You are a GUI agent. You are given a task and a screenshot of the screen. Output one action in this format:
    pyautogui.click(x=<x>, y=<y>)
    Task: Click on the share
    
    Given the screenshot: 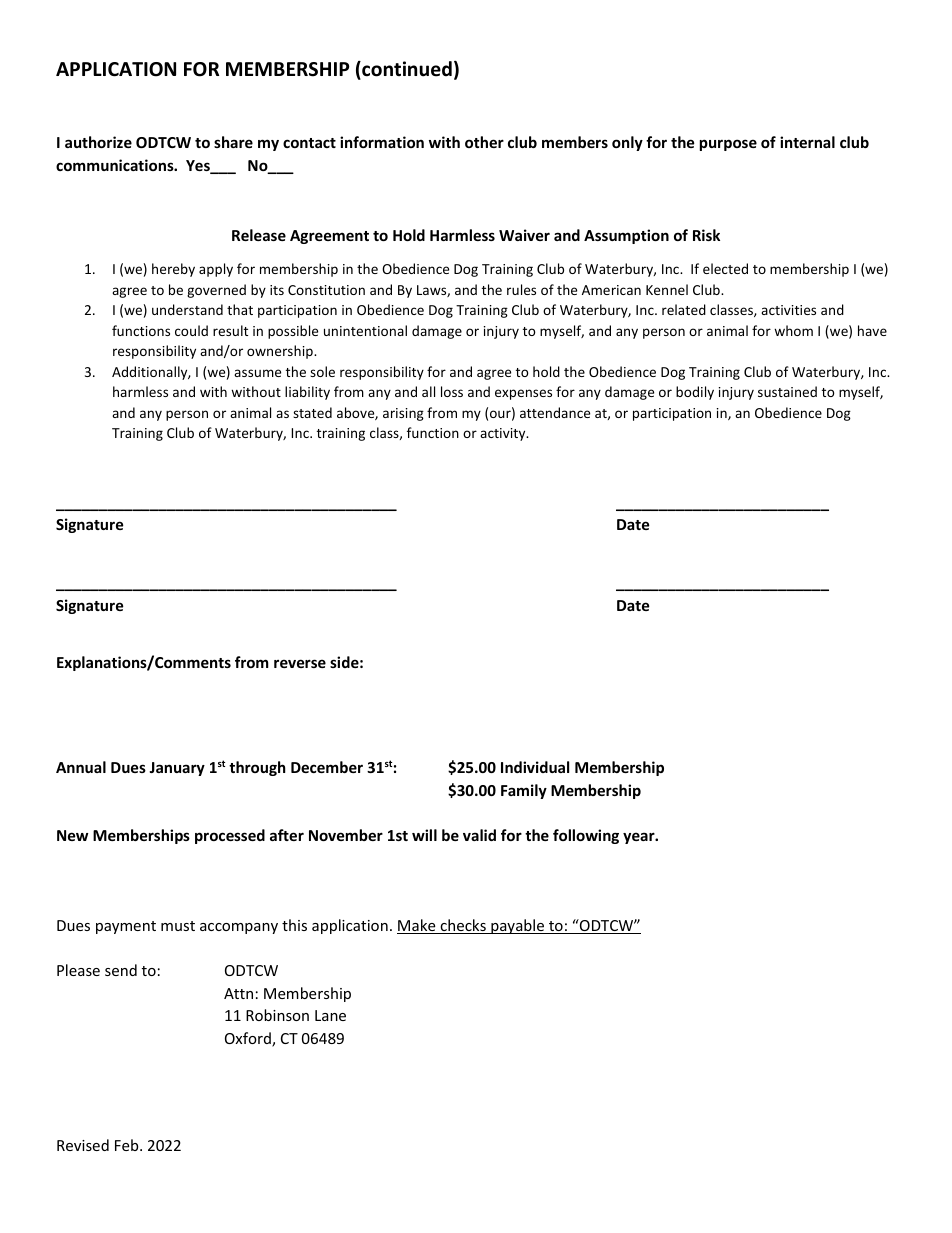 What is the action you would take?
    pyautogui.click(x=233, y=142)
